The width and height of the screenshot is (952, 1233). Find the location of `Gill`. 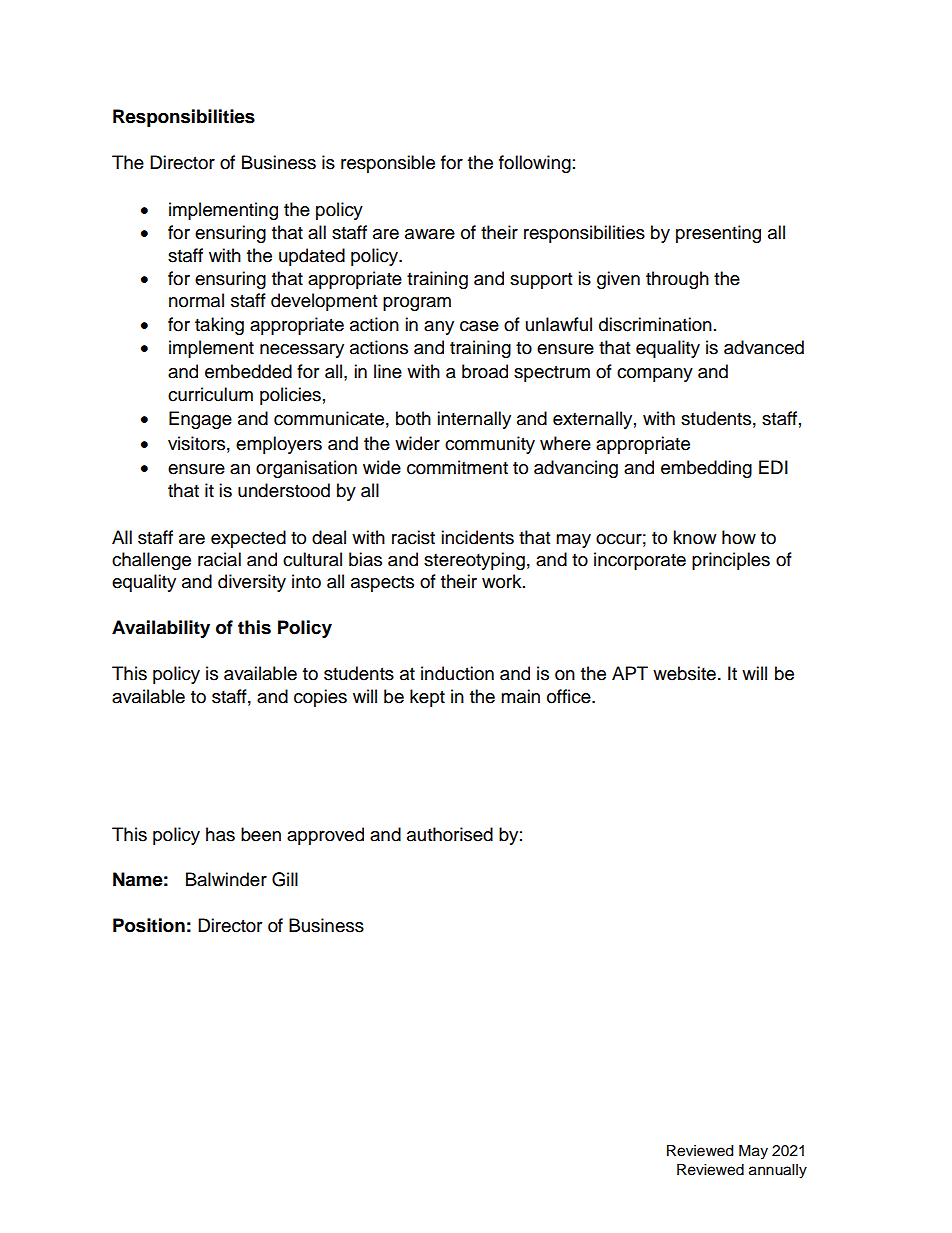

Gill is located at coordinates (285, 879).
